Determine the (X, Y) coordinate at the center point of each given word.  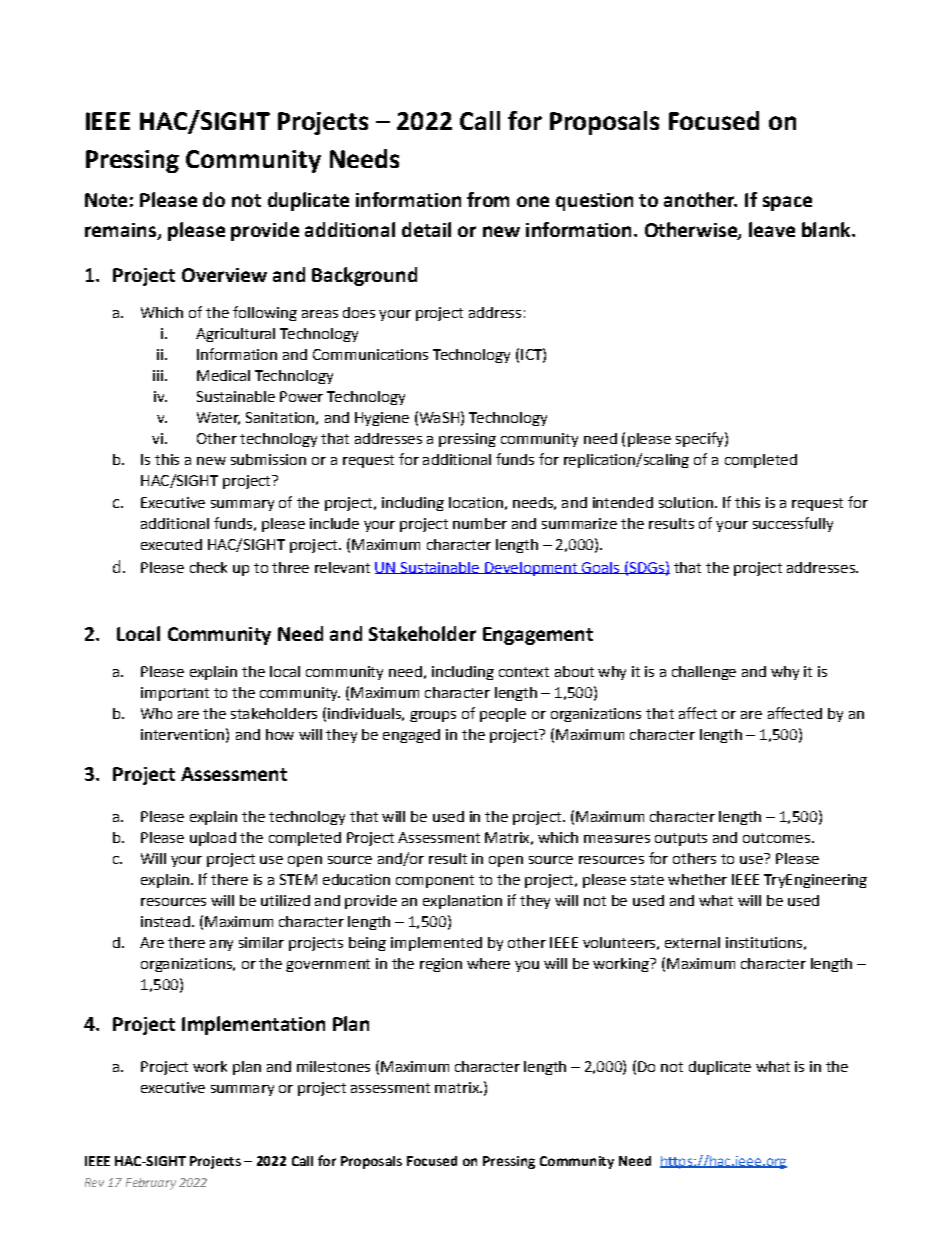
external (692, 942)
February (151, 1184)
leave (772, 229)
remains (121, 231)
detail (426, 229)
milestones (333, 1066)
